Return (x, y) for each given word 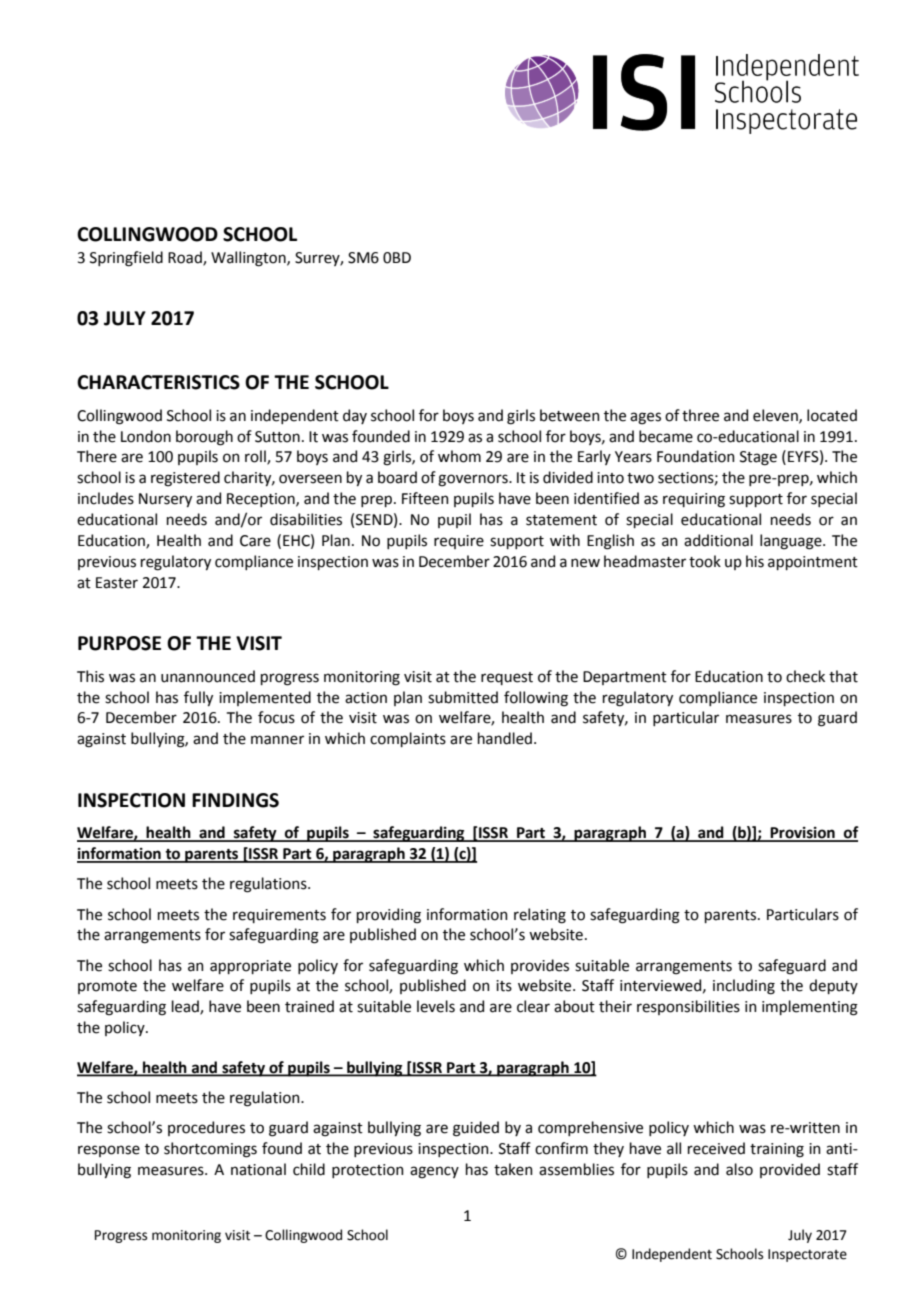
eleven (776, 416)
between (570, 415)
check (805, 676)
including (744, 987)
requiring (694, 500)
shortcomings (210, 1150)
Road (186, 258)
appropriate (250, 967)
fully (198, 698)
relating (540, 916)
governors (474, 480)
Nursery (165, 500)
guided (476, 1129)
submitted (463, 697)
